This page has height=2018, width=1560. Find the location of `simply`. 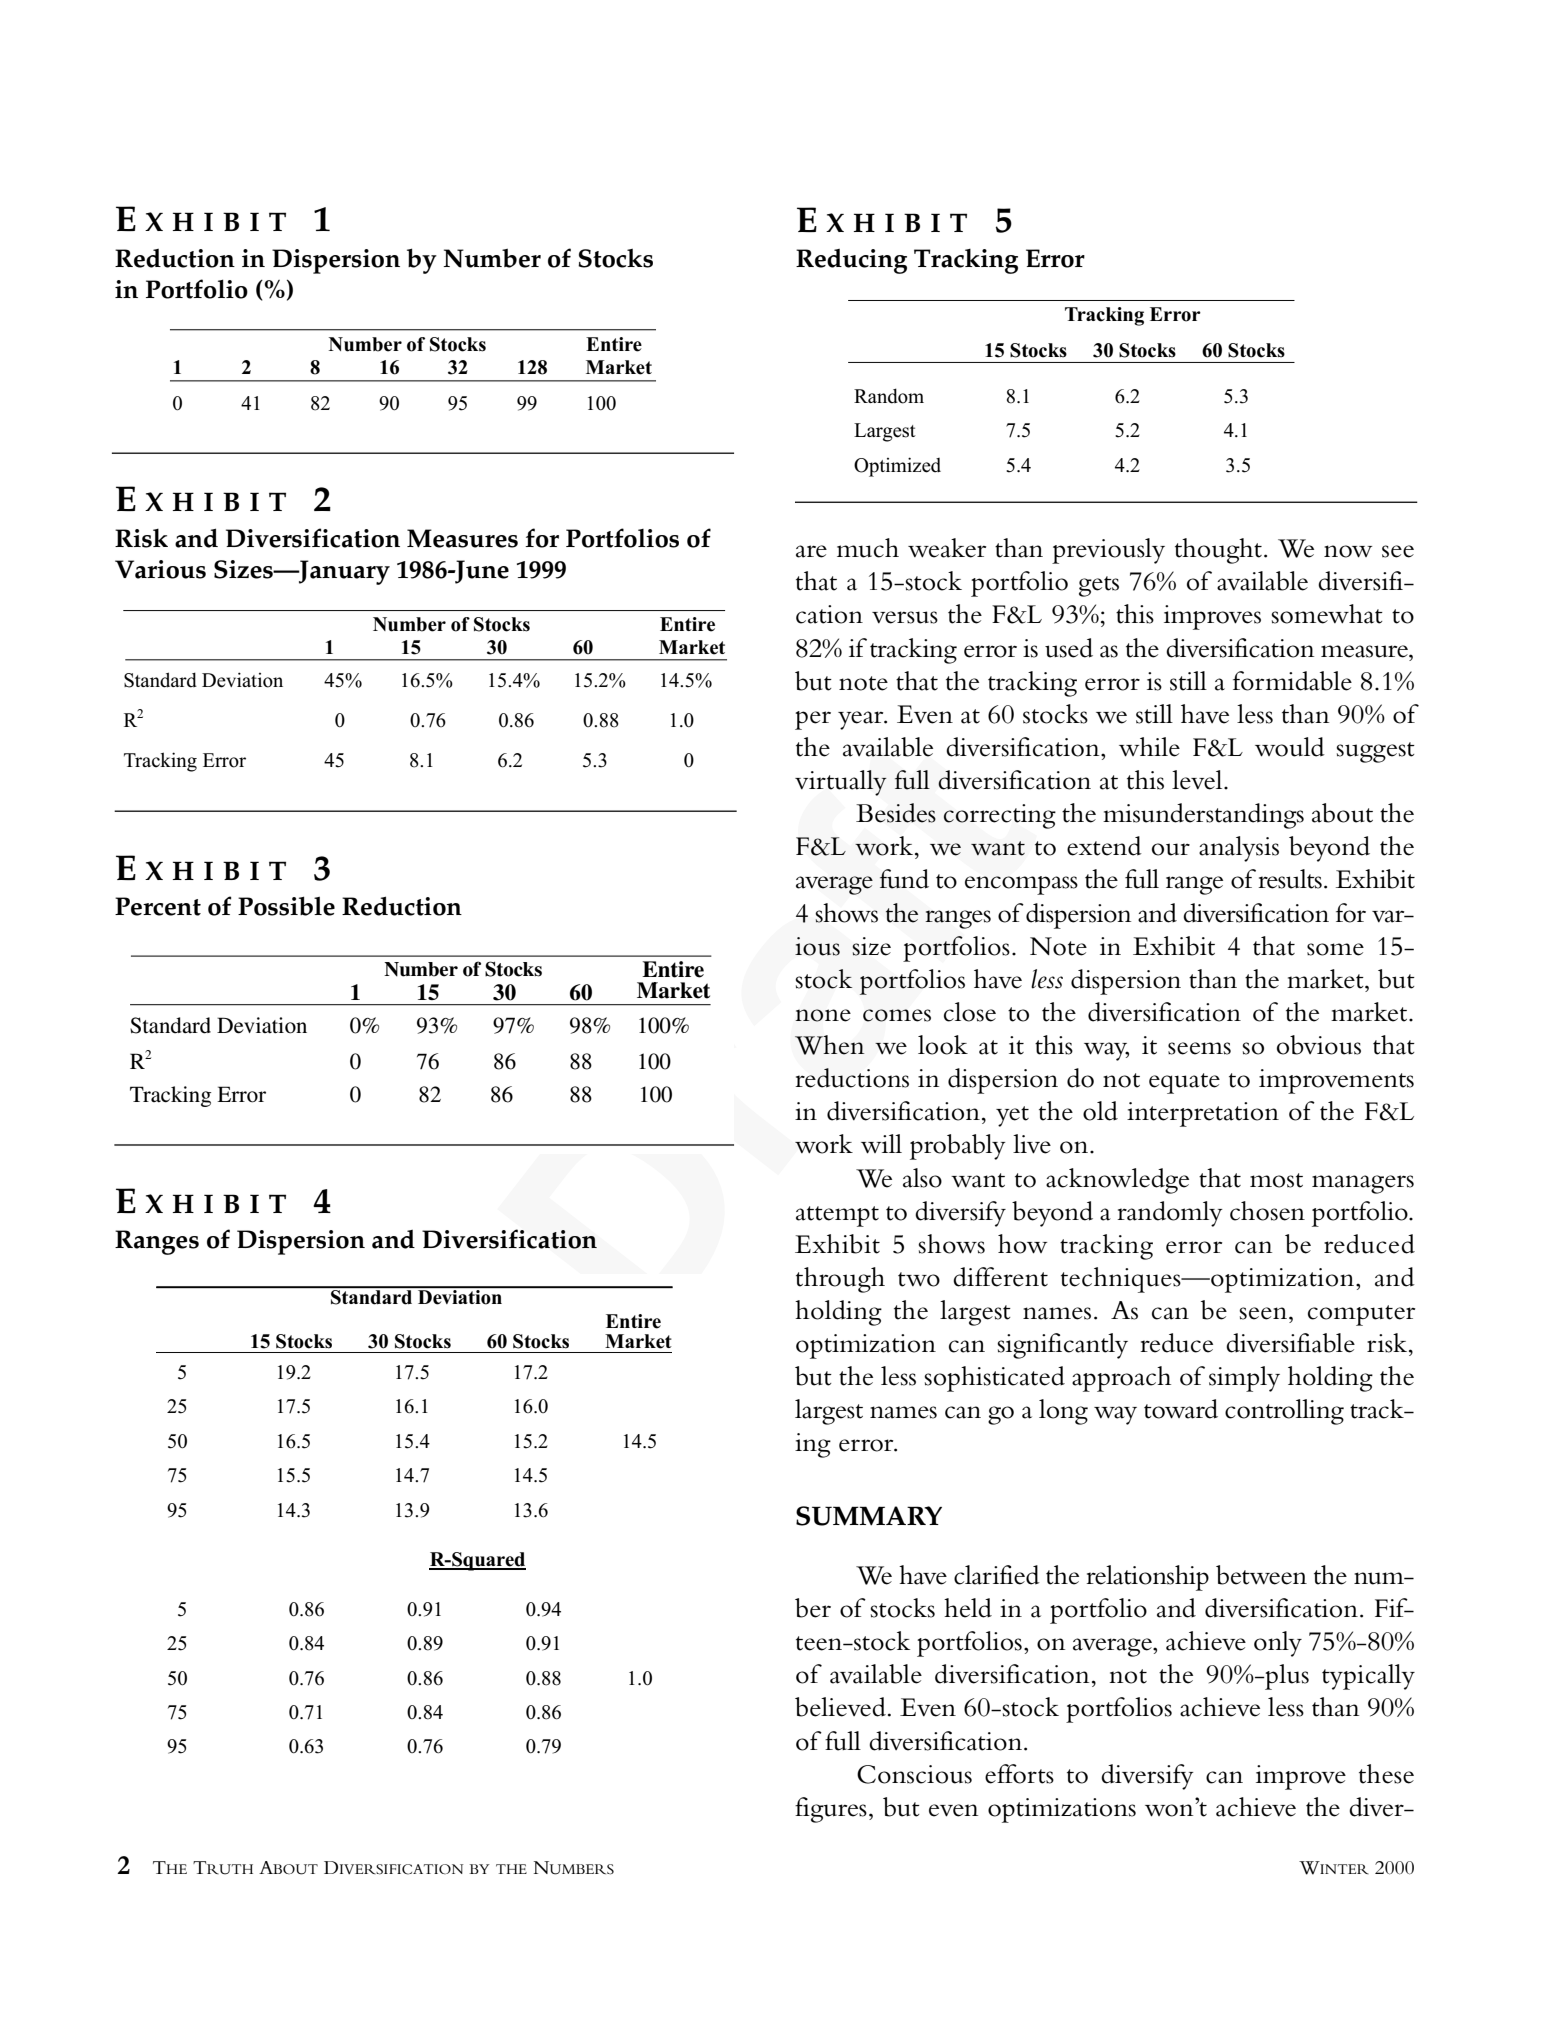

simply is located at coordinates (1244, 1379).
